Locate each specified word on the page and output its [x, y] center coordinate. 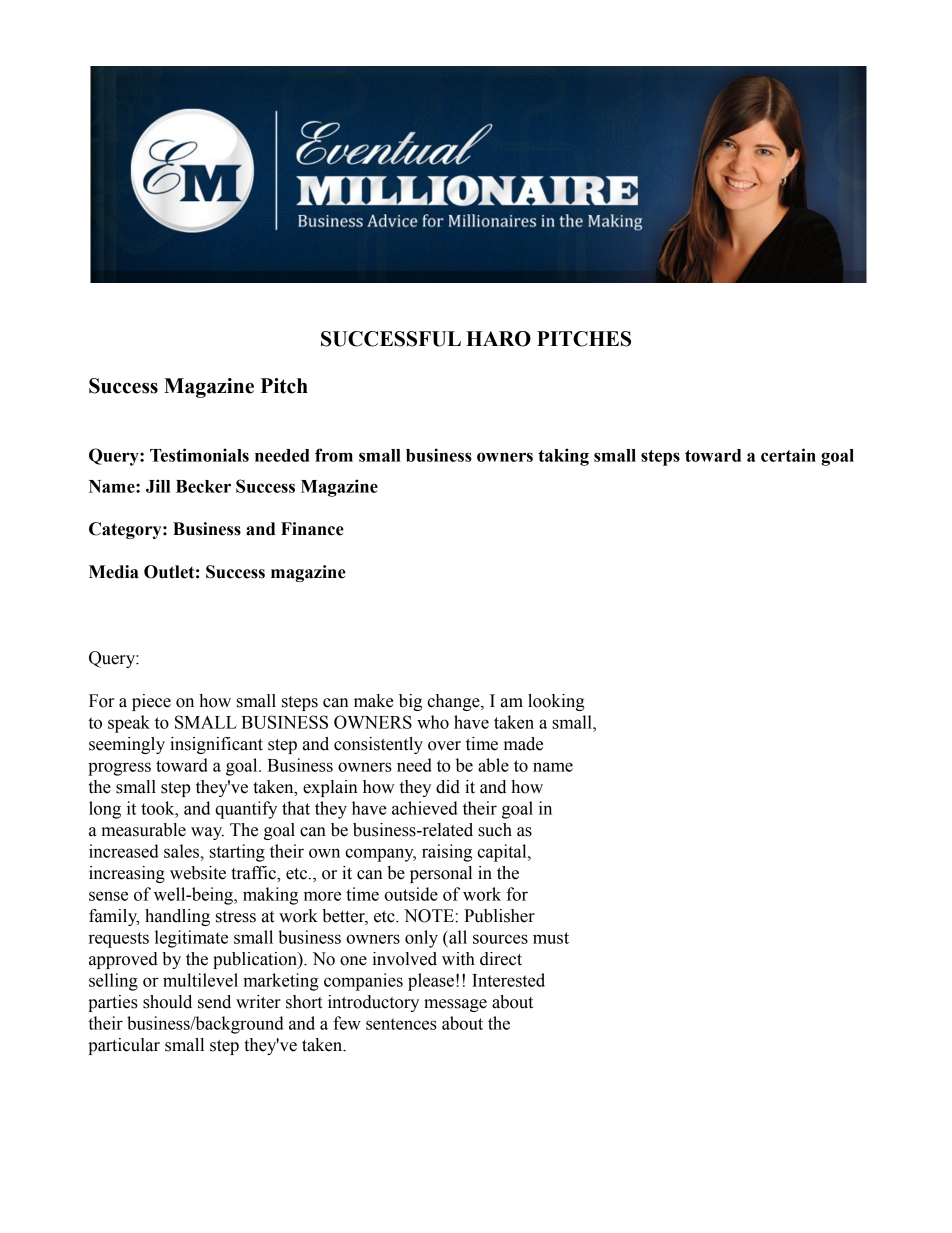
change [454, 702]
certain [788, 455]
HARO [498, 339]
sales [181, 851]
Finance [312, 529]
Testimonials [199, 455]
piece [151, 702]
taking [563, 457]
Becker [203, 486]
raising [447, 853]
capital [503, 853]
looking [556, 702]
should [167, 1002]
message [455, 1005]
